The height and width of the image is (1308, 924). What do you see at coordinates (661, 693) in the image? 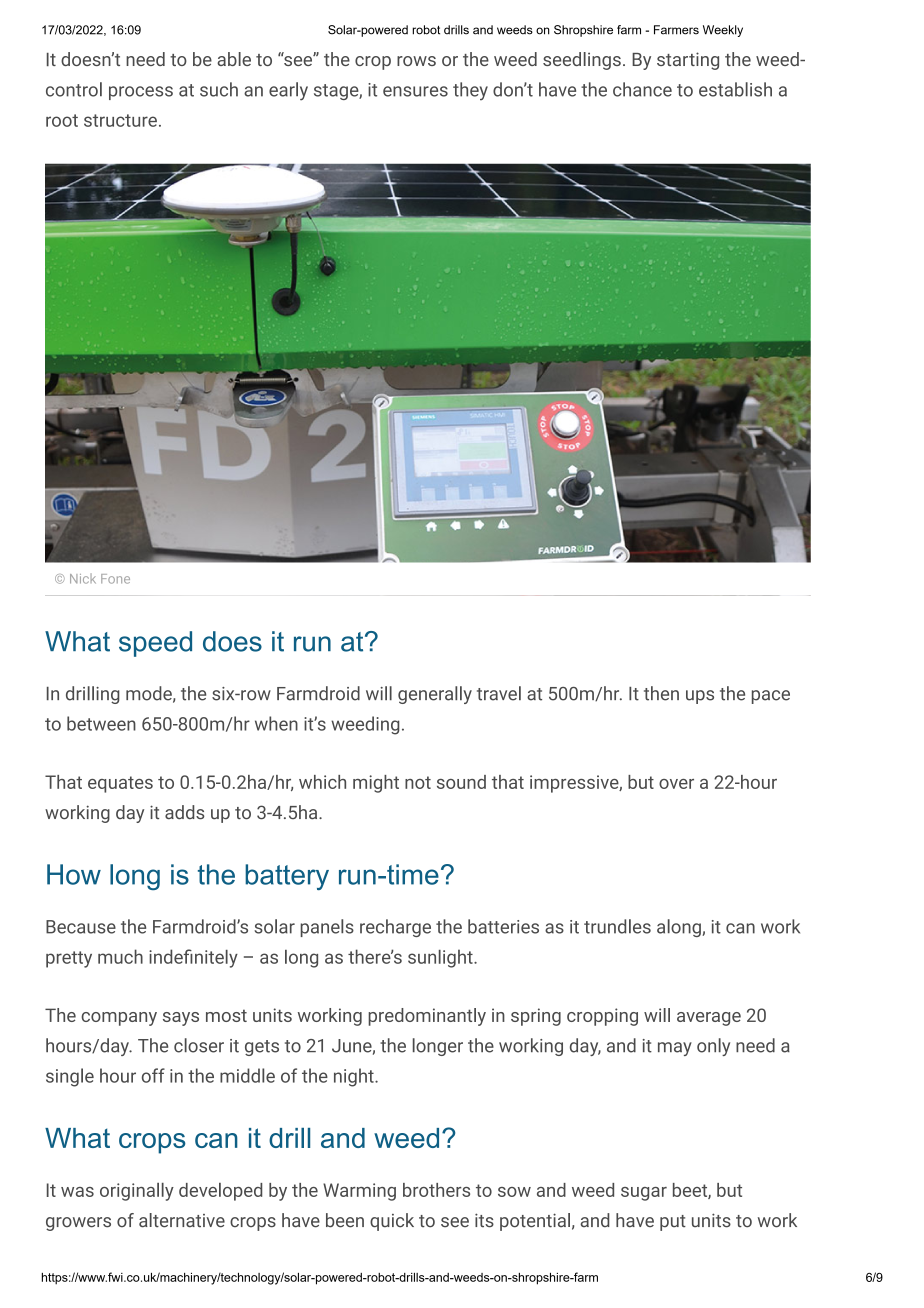
I see `then` at bounding box center [661, 693].
